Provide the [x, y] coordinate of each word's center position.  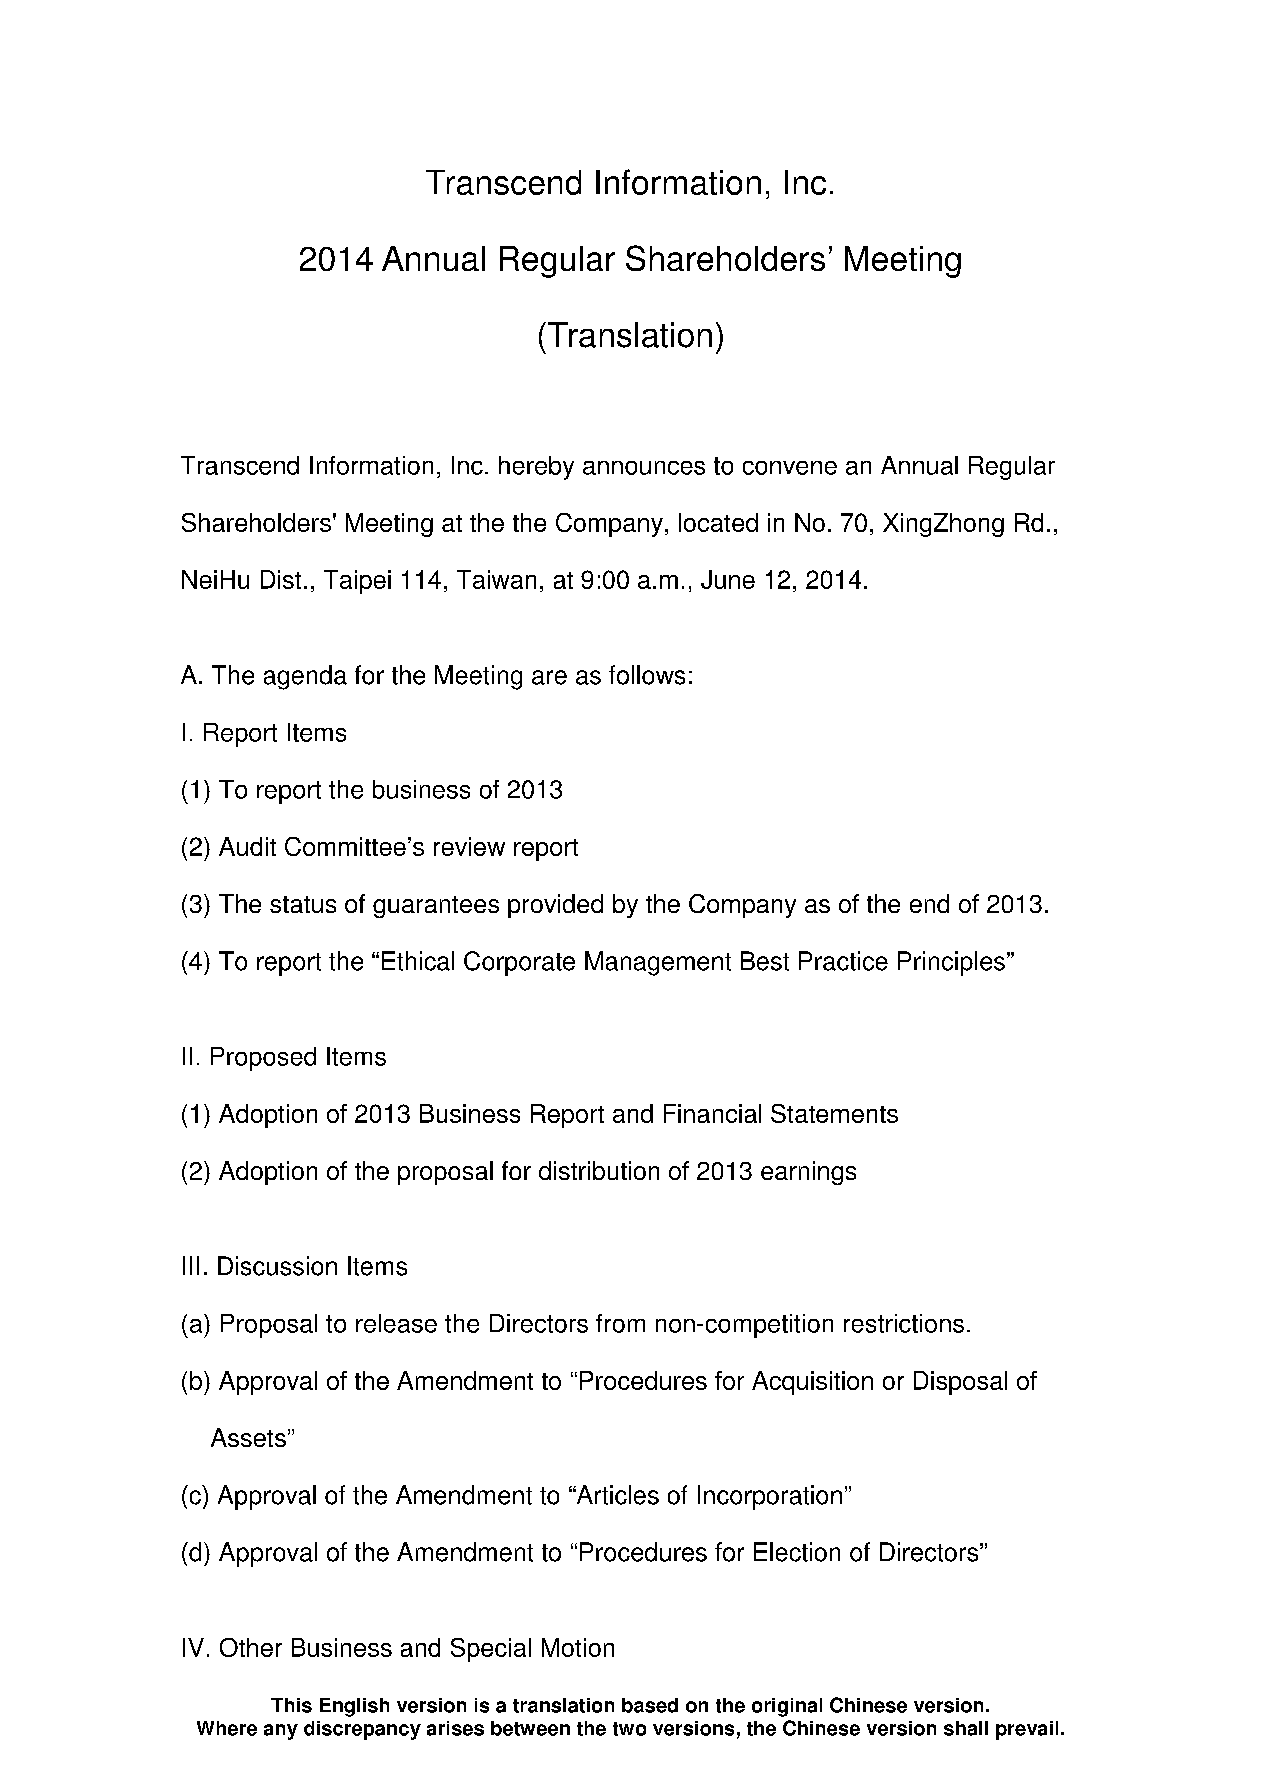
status [303, 904]
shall [966, 1728]
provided [555, 906]
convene [790, 468]
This [291, 1705]
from [620, 1323]
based [650, 1705]
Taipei [357, 582]
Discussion [277, 1266]
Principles [953, 963]
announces [644, 468]
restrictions [904, 1323]
